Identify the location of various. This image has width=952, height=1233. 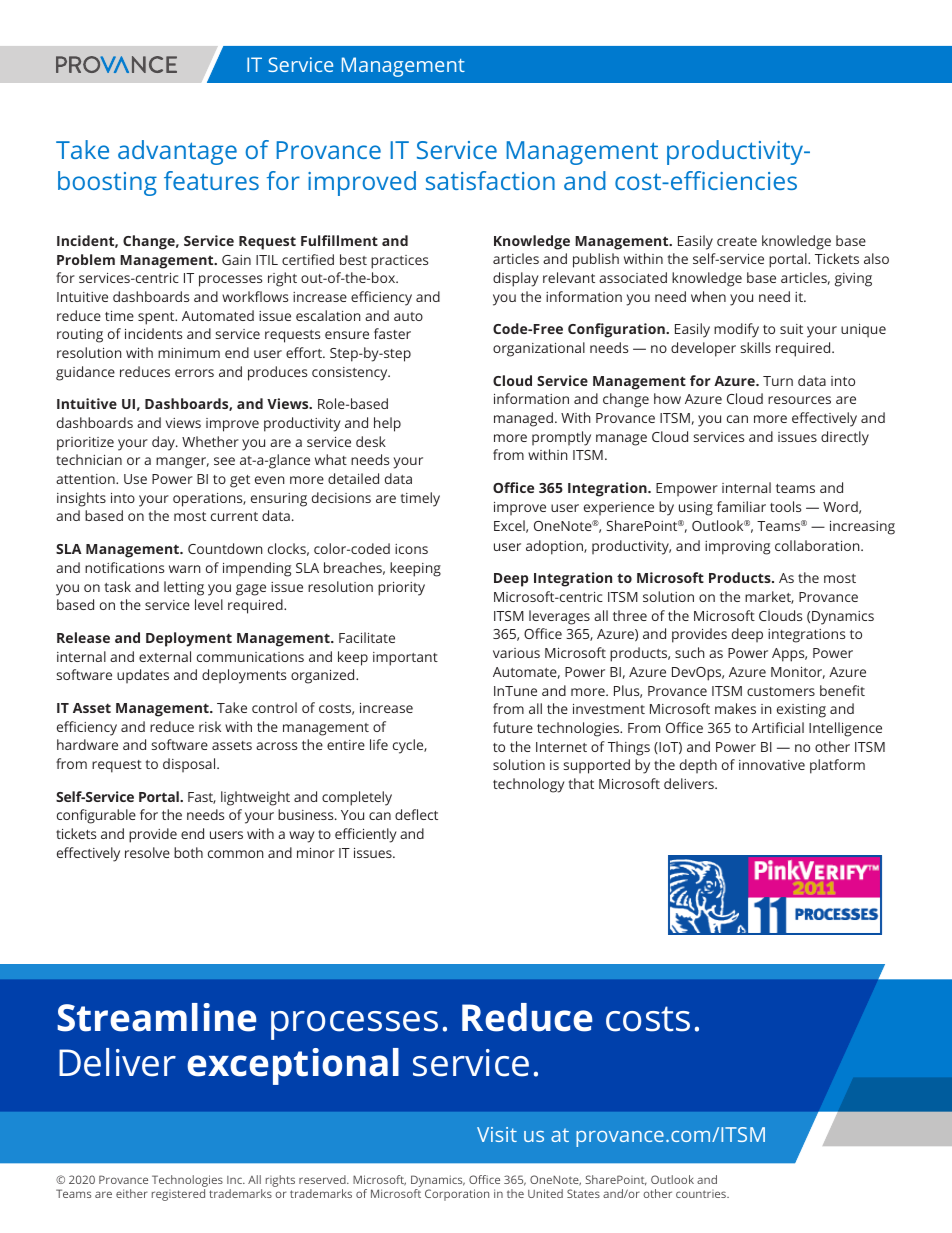
(516, 653).
